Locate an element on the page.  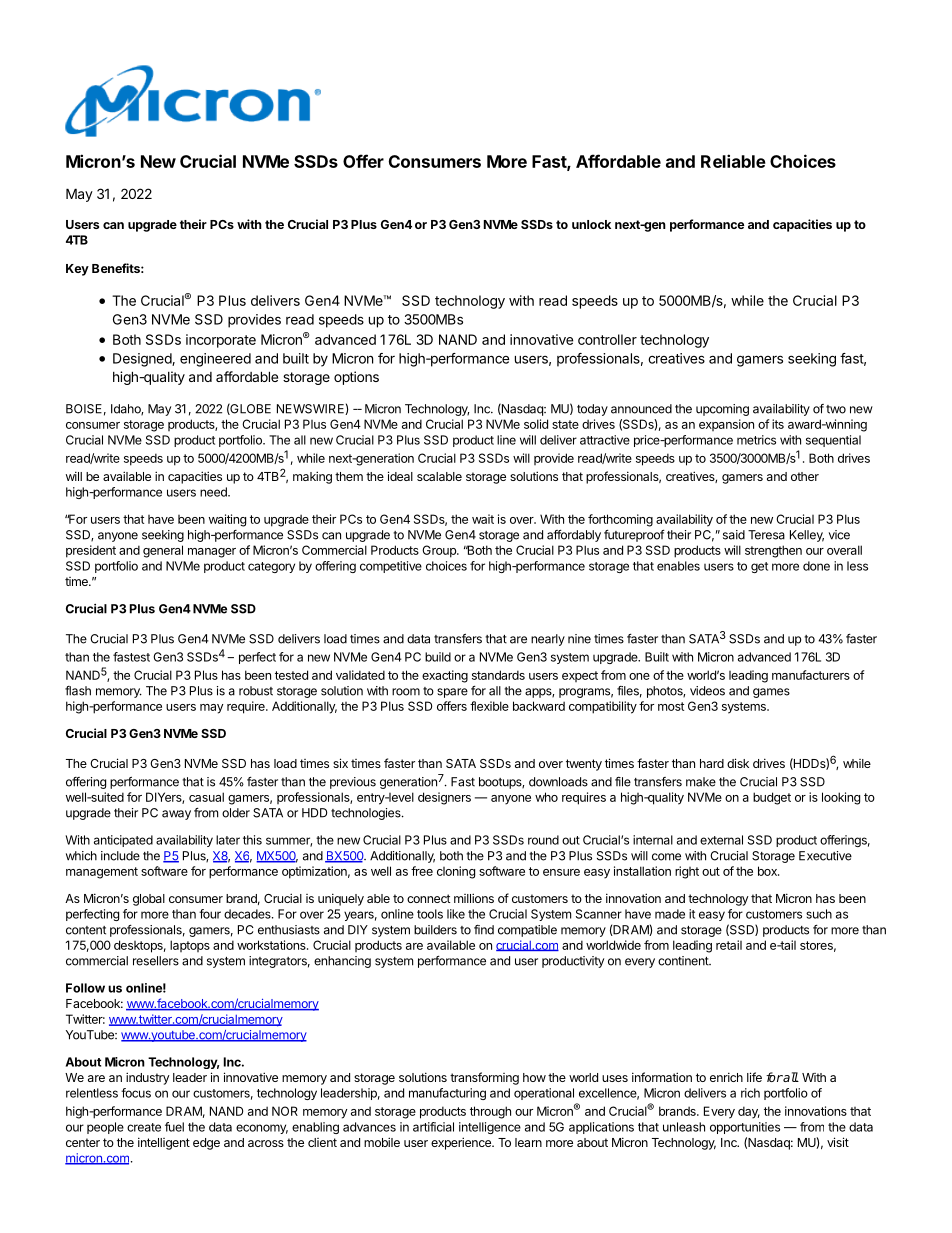
general is located at coordinates (163, 551).
